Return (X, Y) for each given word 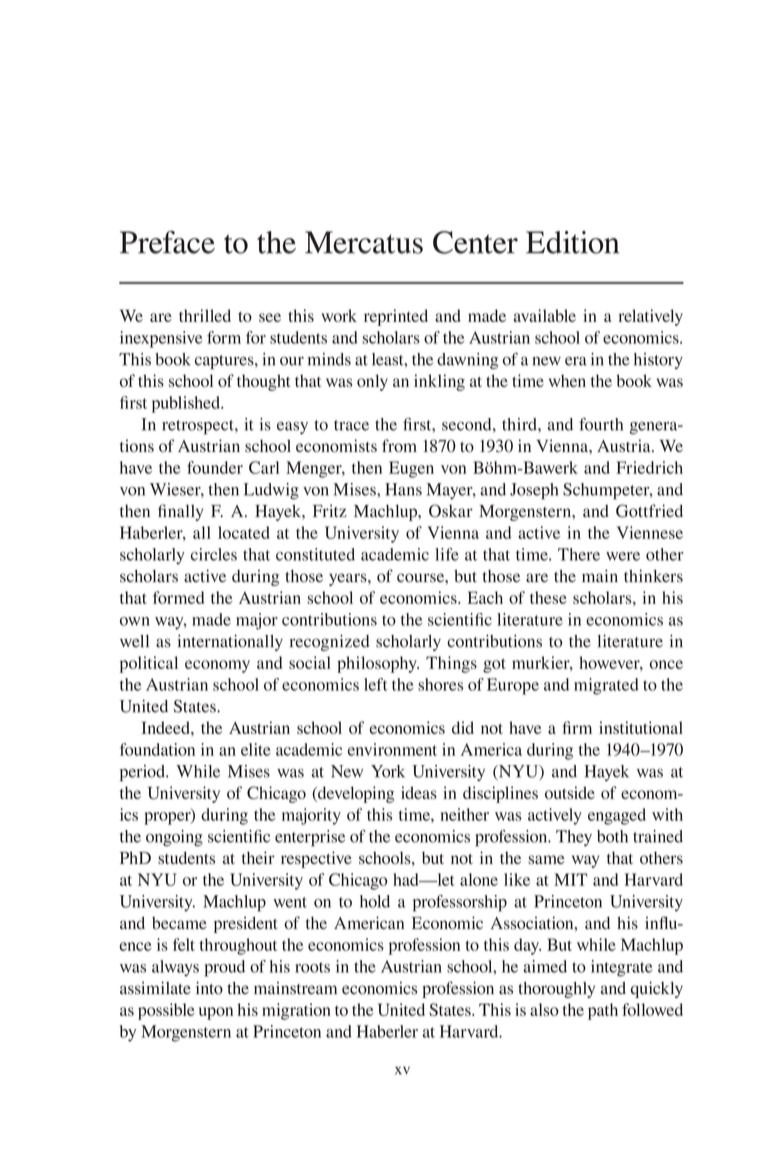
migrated (606, 686)
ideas (419, 792)
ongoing (174, 838)
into (209, 988)
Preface (167, 242)
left (376, 684)
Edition (572, 242)
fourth (601, 424)
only (372, 382)
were (623, 556)
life (447, 554)
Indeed (166, 727)
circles (214, 554)
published (187, 404)
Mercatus (364, 242)
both (612, 836)
